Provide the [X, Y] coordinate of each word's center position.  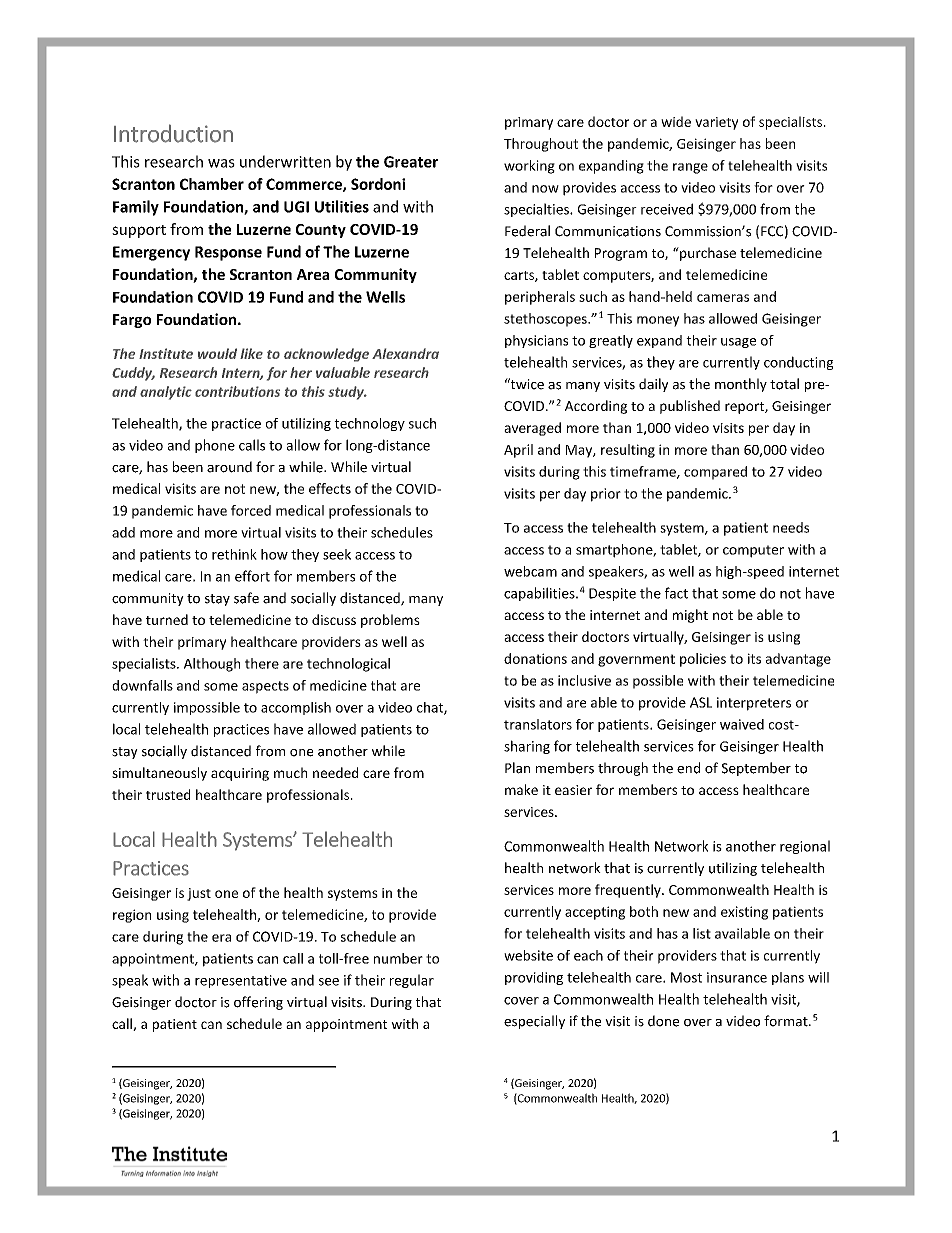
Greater [411, 162]
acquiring [240, 774]
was [221, 163]
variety [716, 123]
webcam [530, 571]
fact [676, 593]
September [756, 769]
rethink [234, 554]
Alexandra [405, 353]
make [521, 789]
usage [738, 343]
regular [412, 981]
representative [241, 981]
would [217, 353]
